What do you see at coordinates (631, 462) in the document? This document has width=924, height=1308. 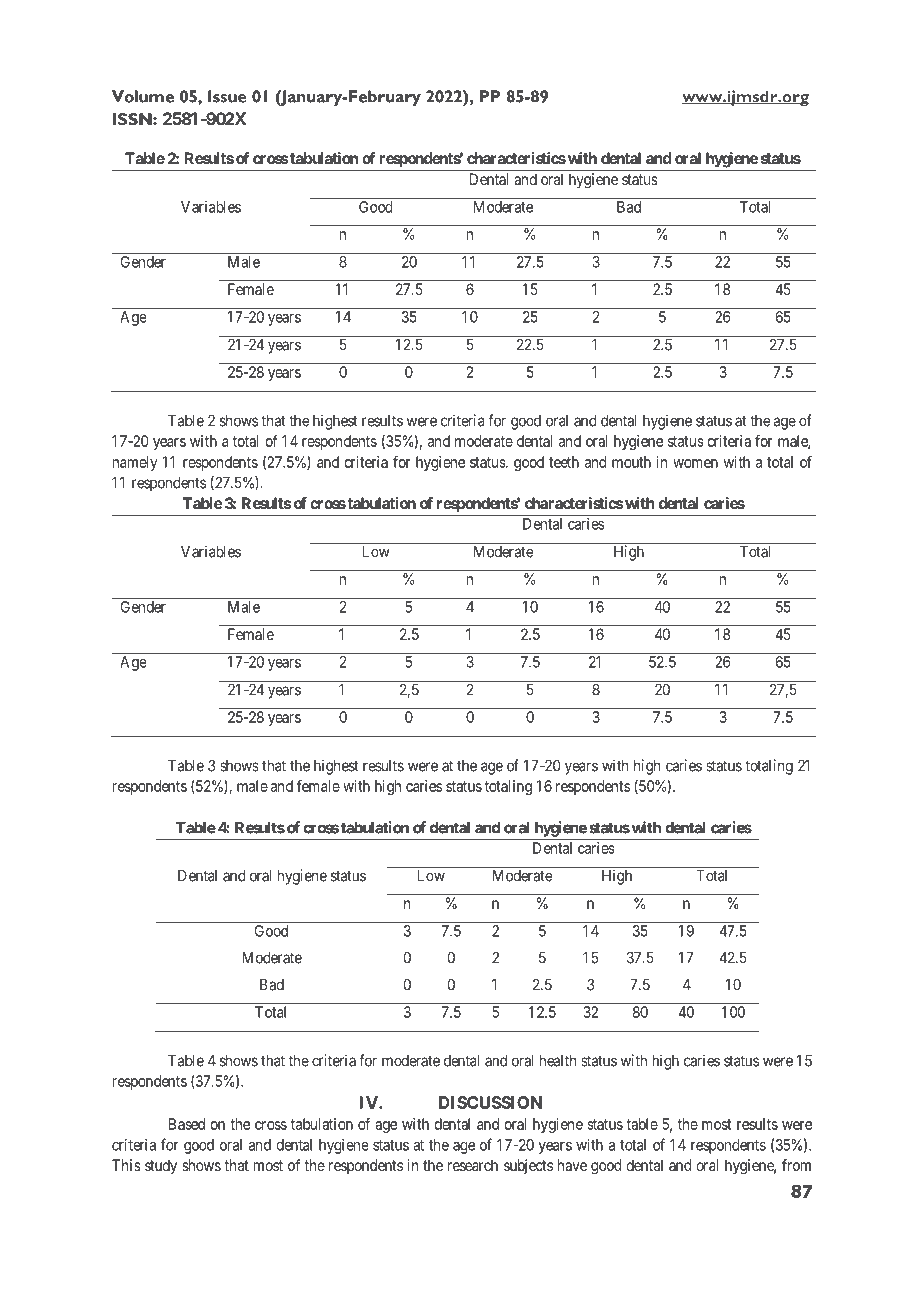 I see `mouth` at bounding box center [631, 462].
